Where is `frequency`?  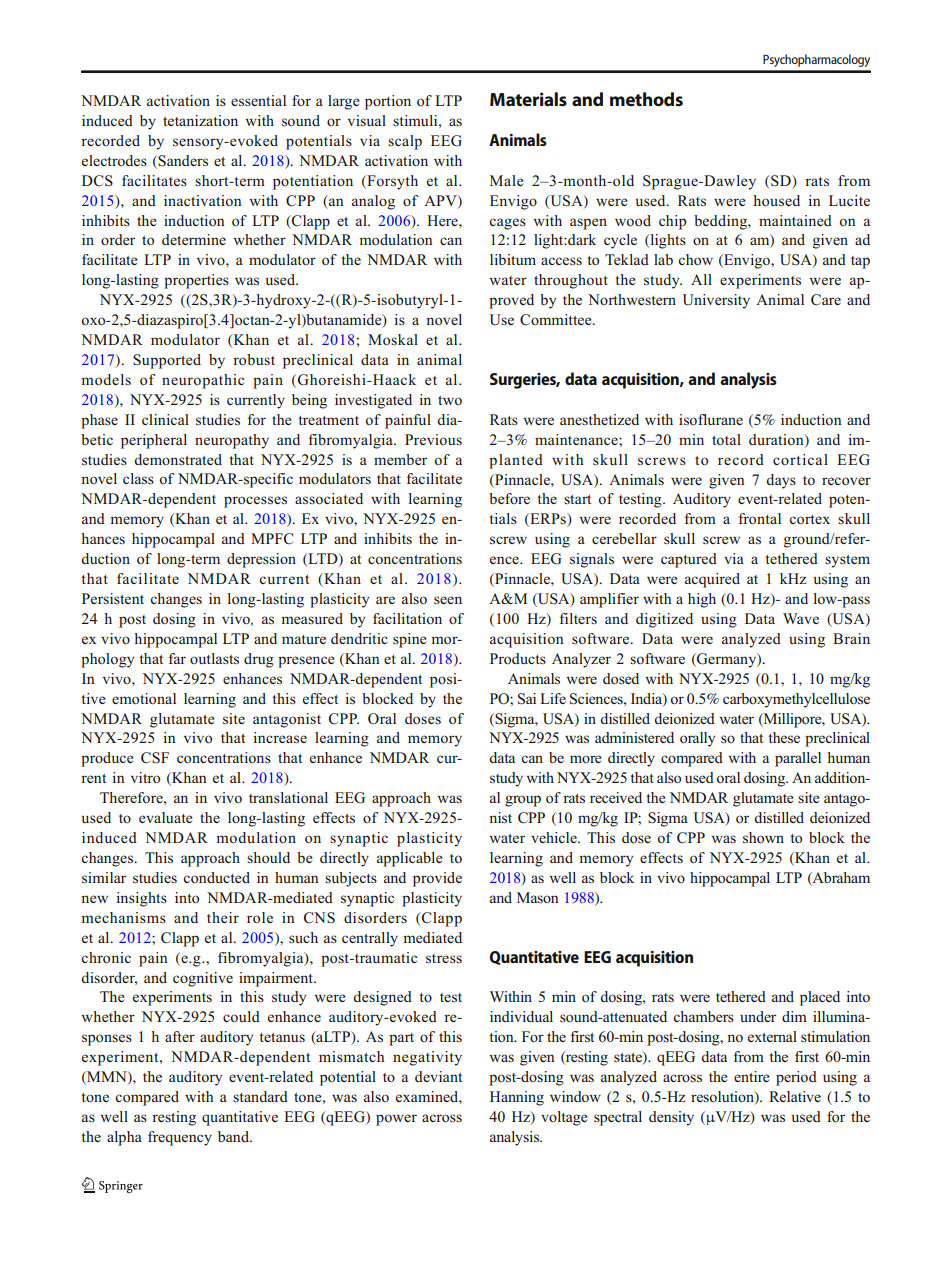 frequency is located at coordinates (180, 1138).
